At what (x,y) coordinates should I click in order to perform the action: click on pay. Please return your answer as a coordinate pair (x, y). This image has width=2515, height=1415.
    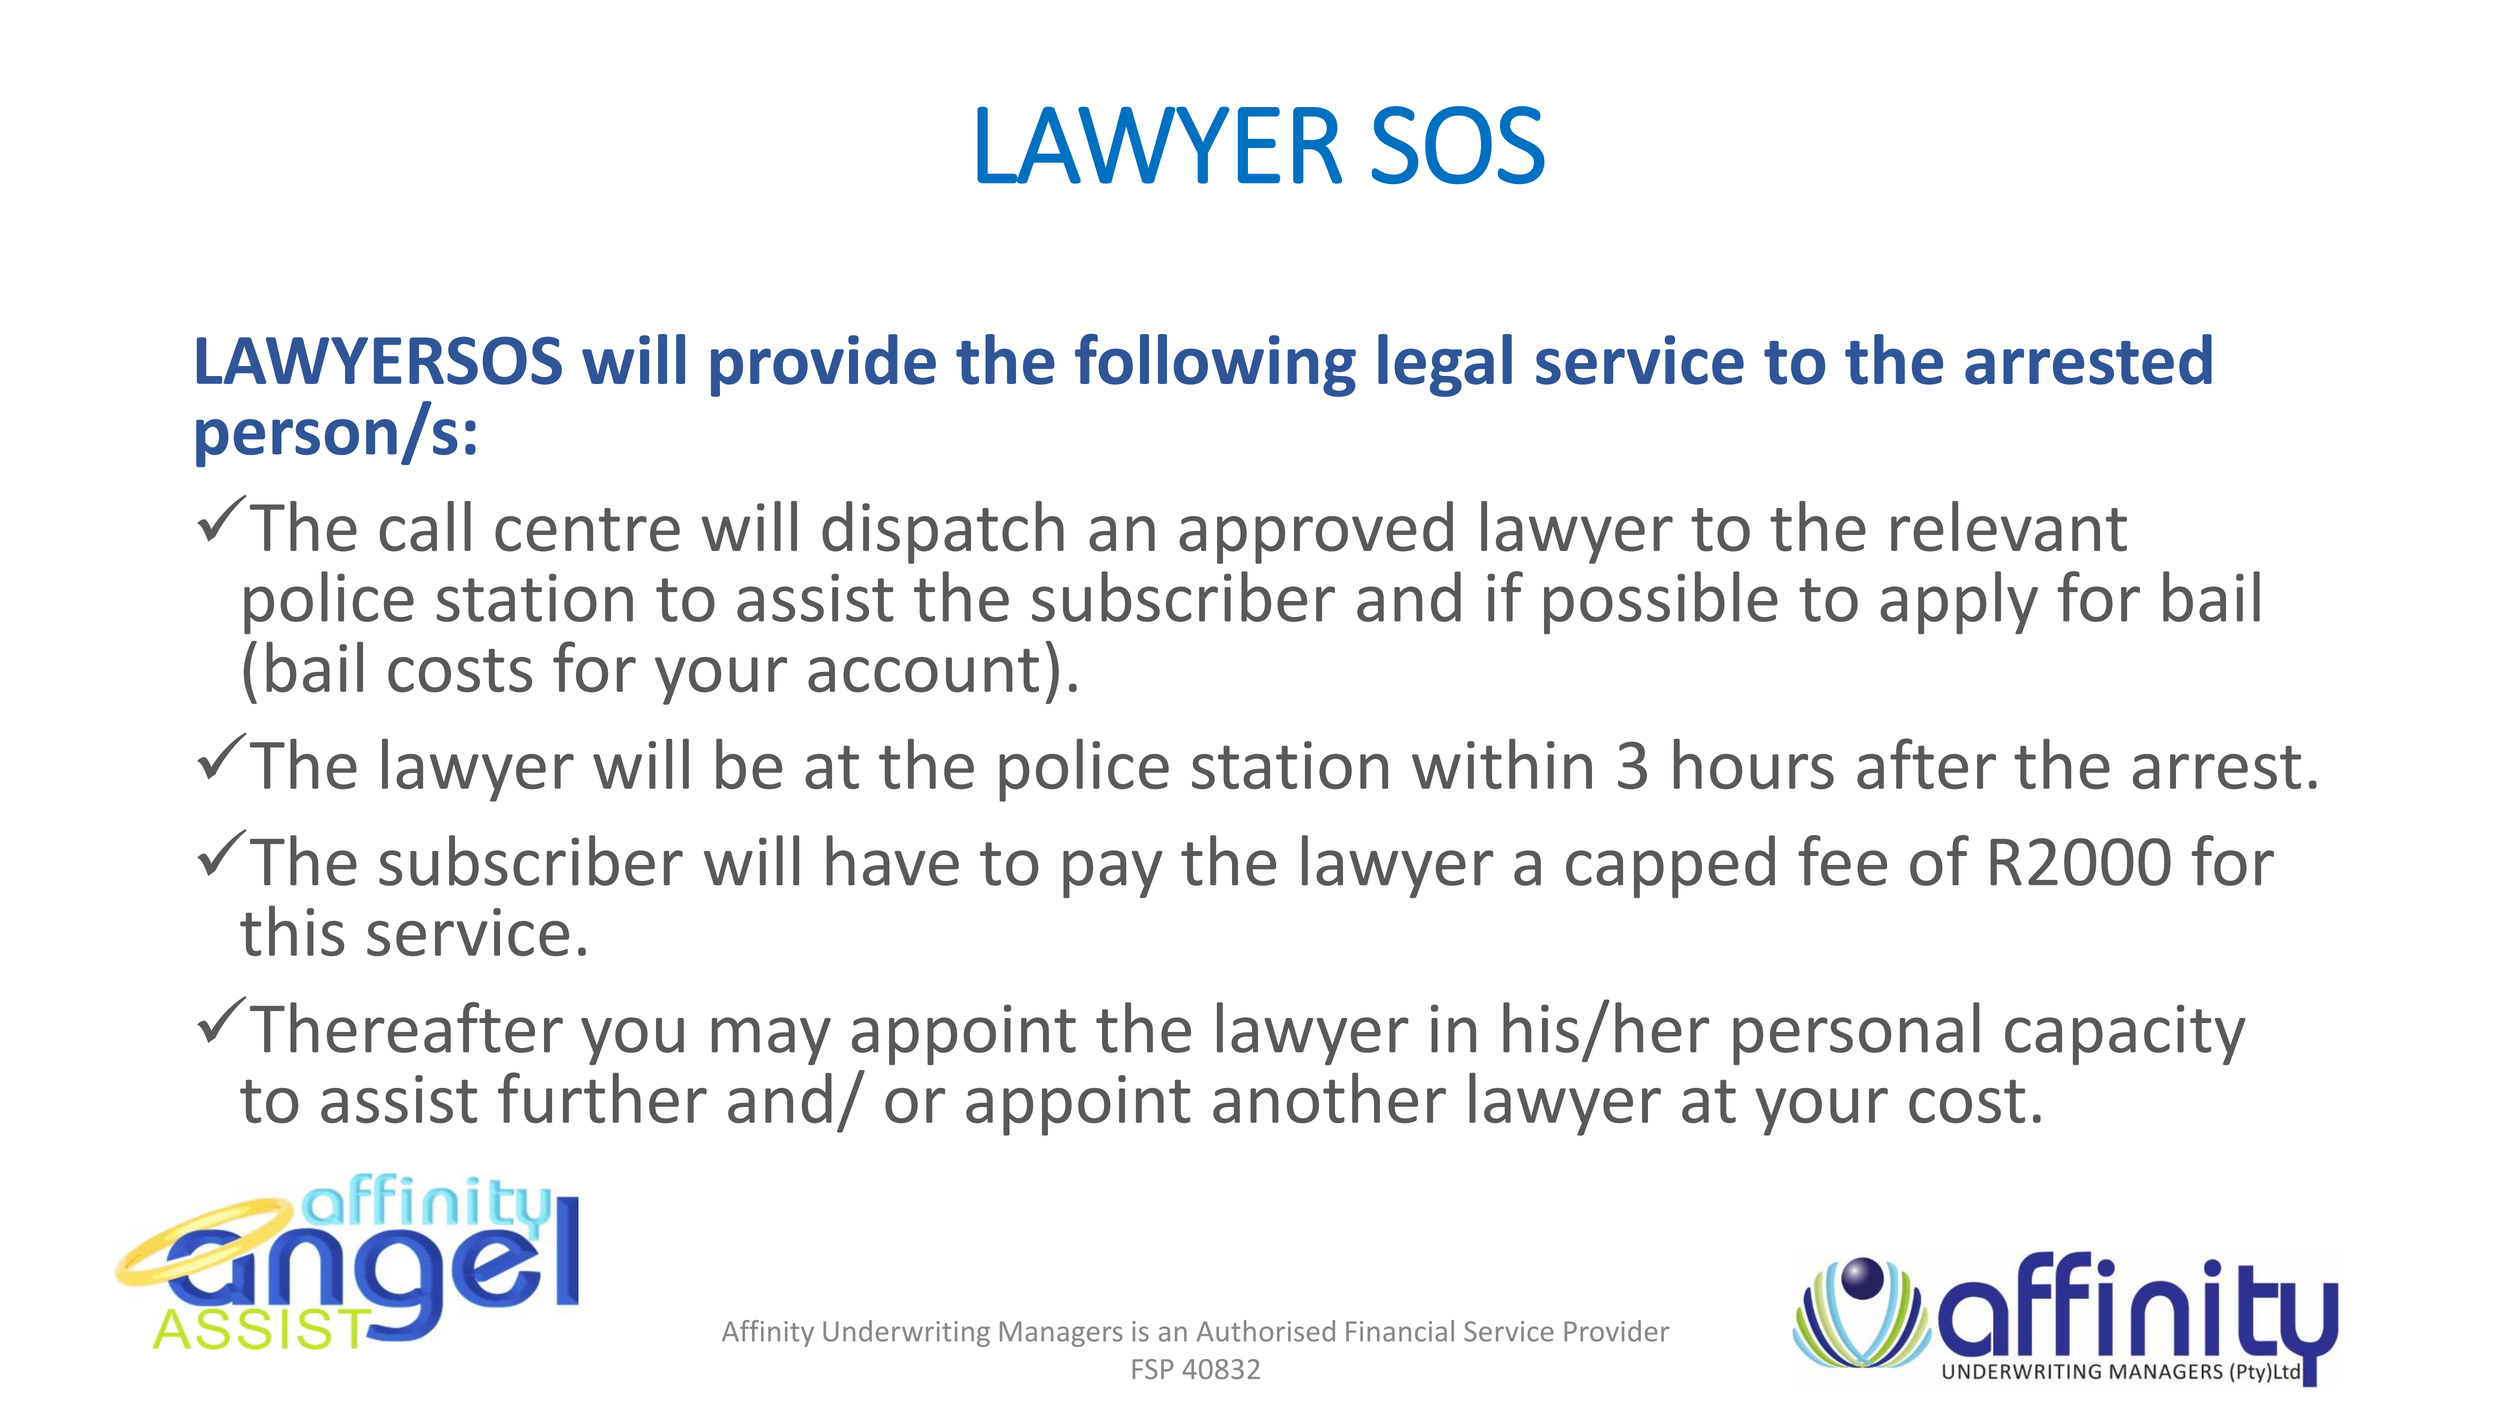
    Looking at the image, I should click on (1113, 874).
